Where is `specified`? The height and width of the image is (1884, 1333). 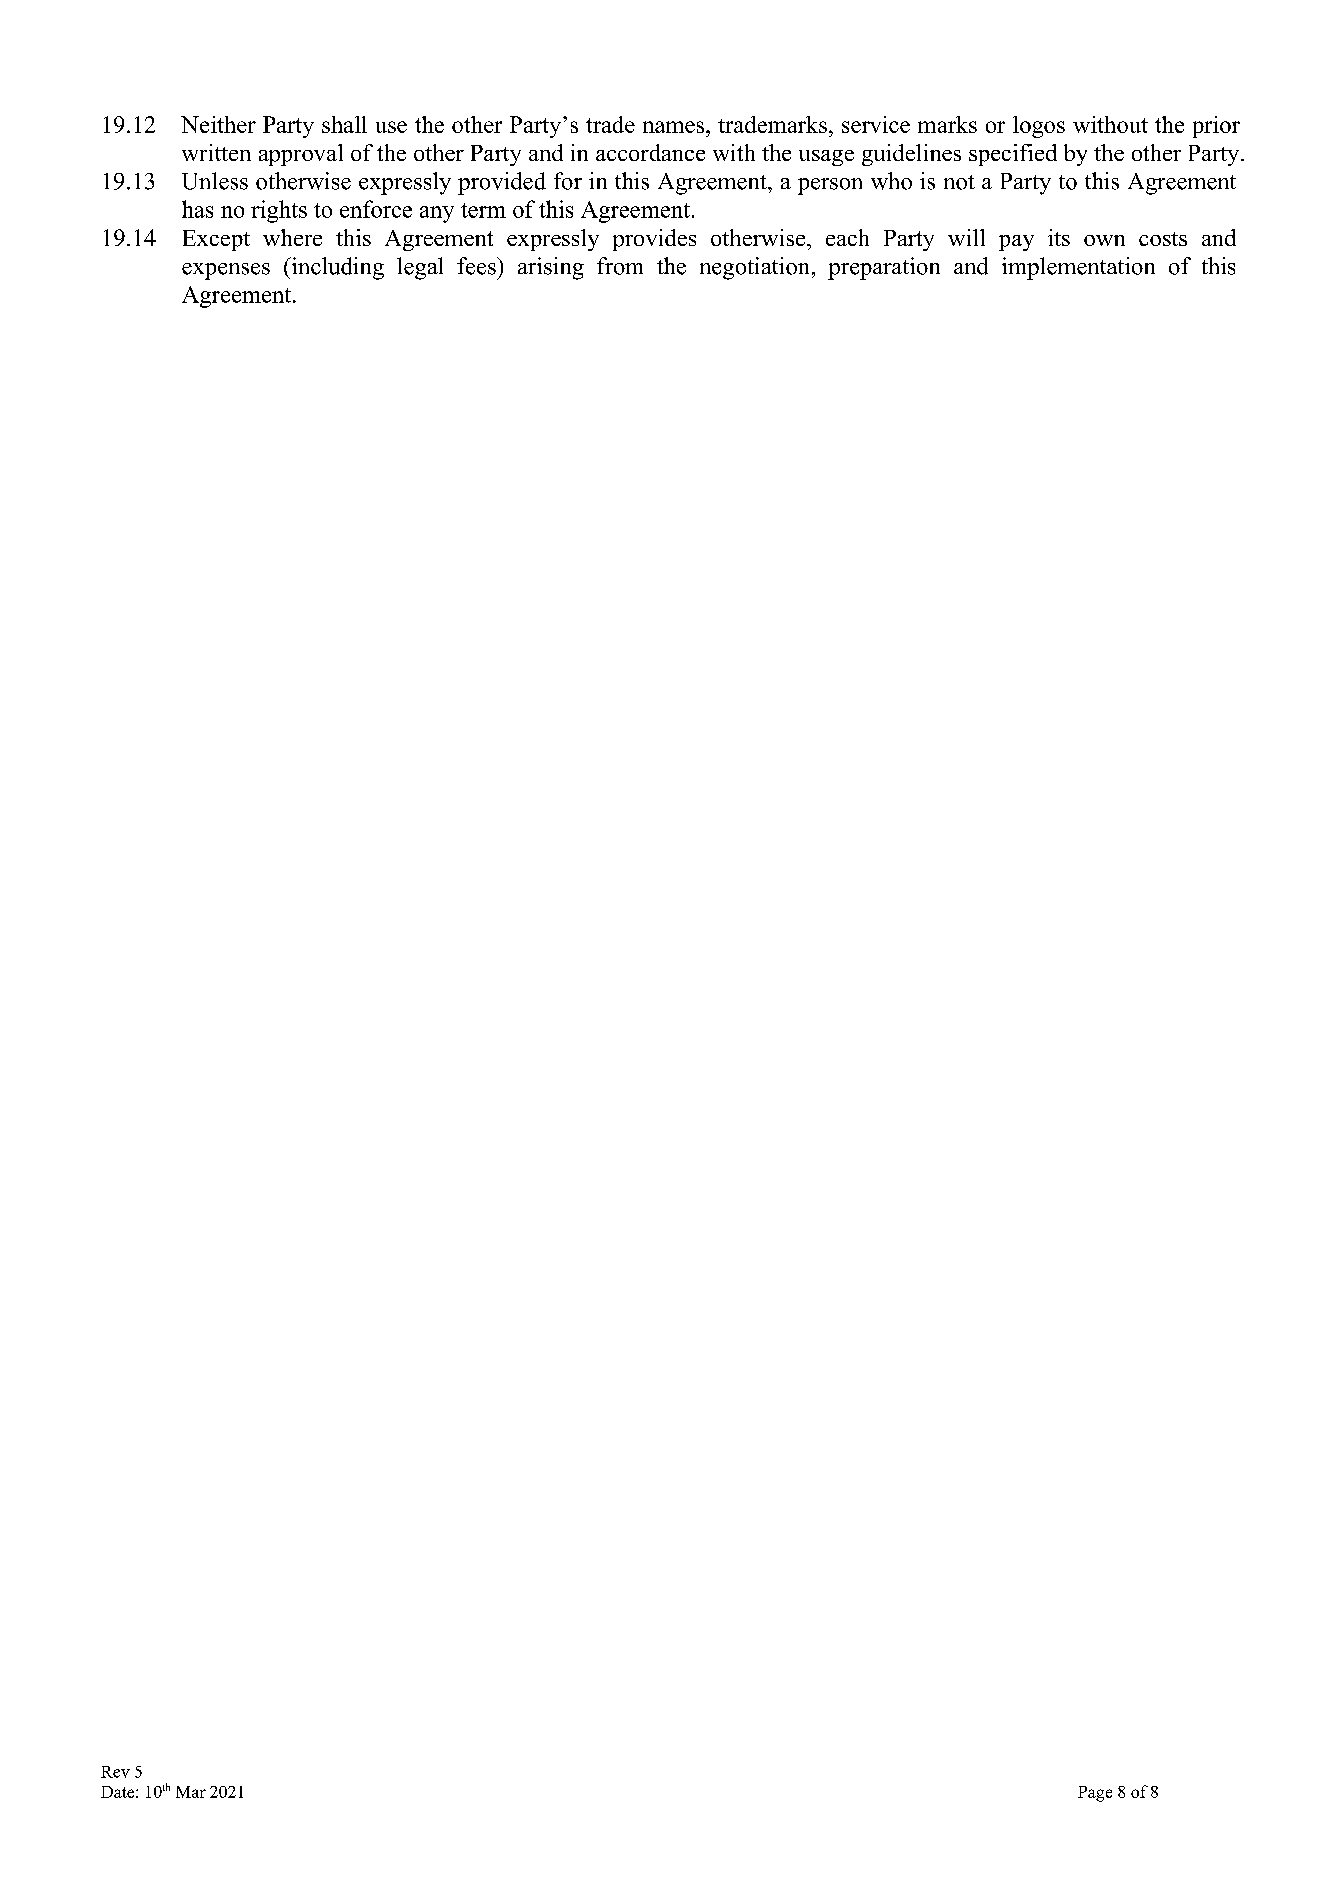 specified is located at coordinates (1013, 155).
